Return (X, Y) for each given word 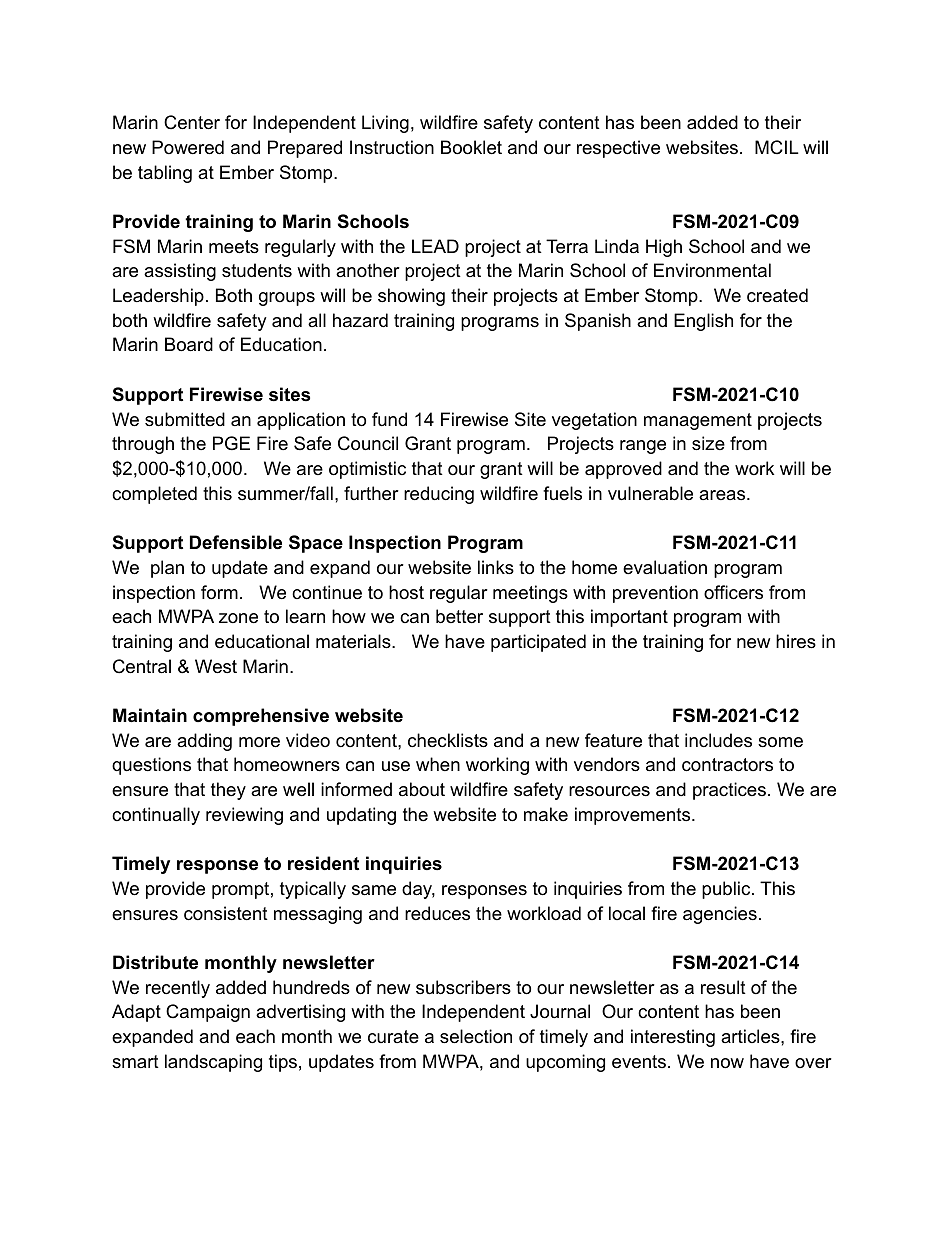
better (459, 616)
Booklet (471, 147)
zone (238, 618)
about (422, 789)
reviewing (244, 816)
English (703, 322)
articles (751, 1036)
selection (476, 1036)
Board (189, 344)
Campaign (208, 1013)
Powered (188, 147)
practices (729, 791)
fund (389, 419)
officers (733, 592)
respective (618, 149)
